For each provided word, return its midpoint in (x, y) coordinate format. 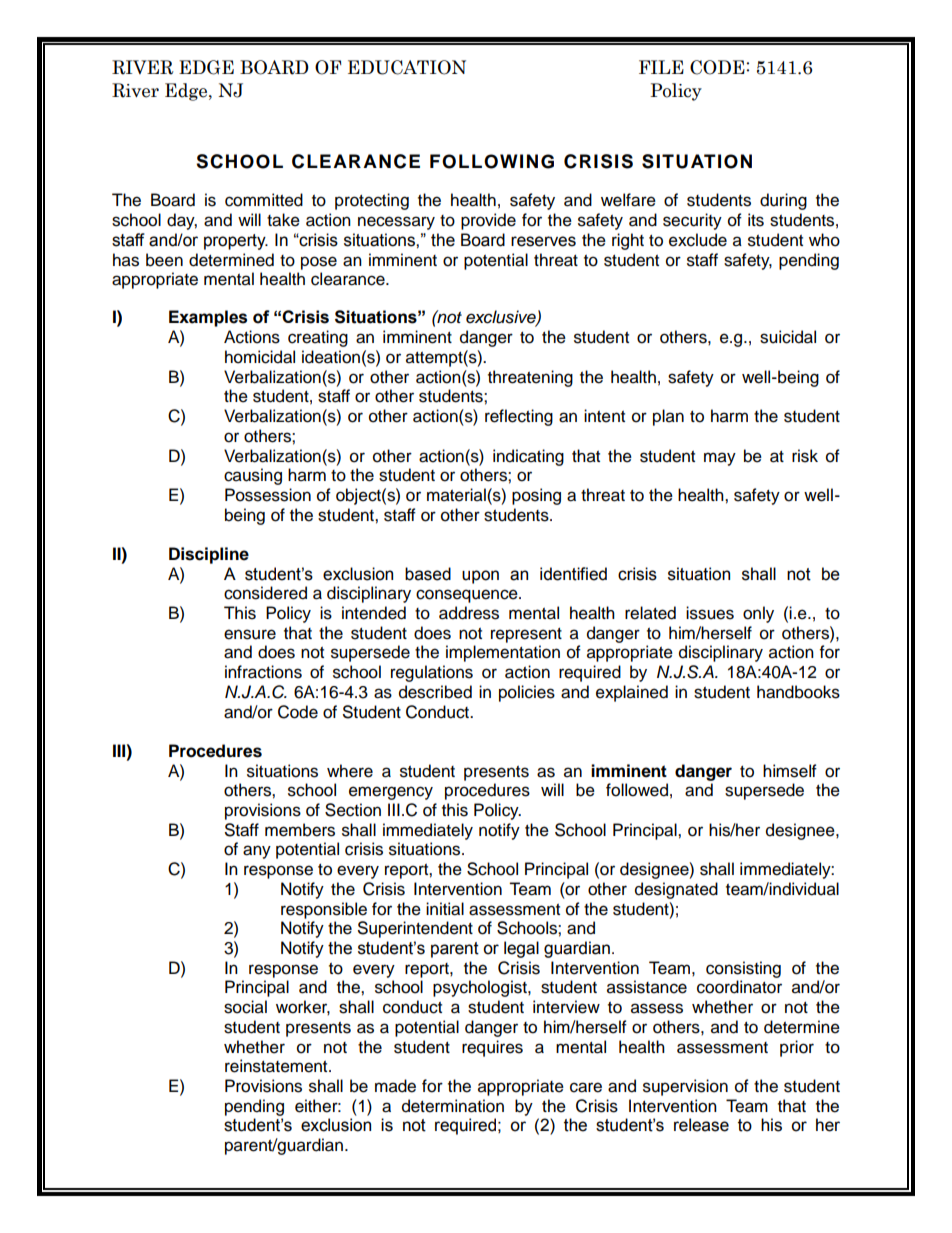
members (300, 830)
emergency (391, 793)
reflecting (519, 417)
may (720, 459)
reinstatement (277, 1066)
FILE (661, 67)
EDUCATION (407, 67)
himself (790, 771)
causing (253, 476)
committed (264, 200)
